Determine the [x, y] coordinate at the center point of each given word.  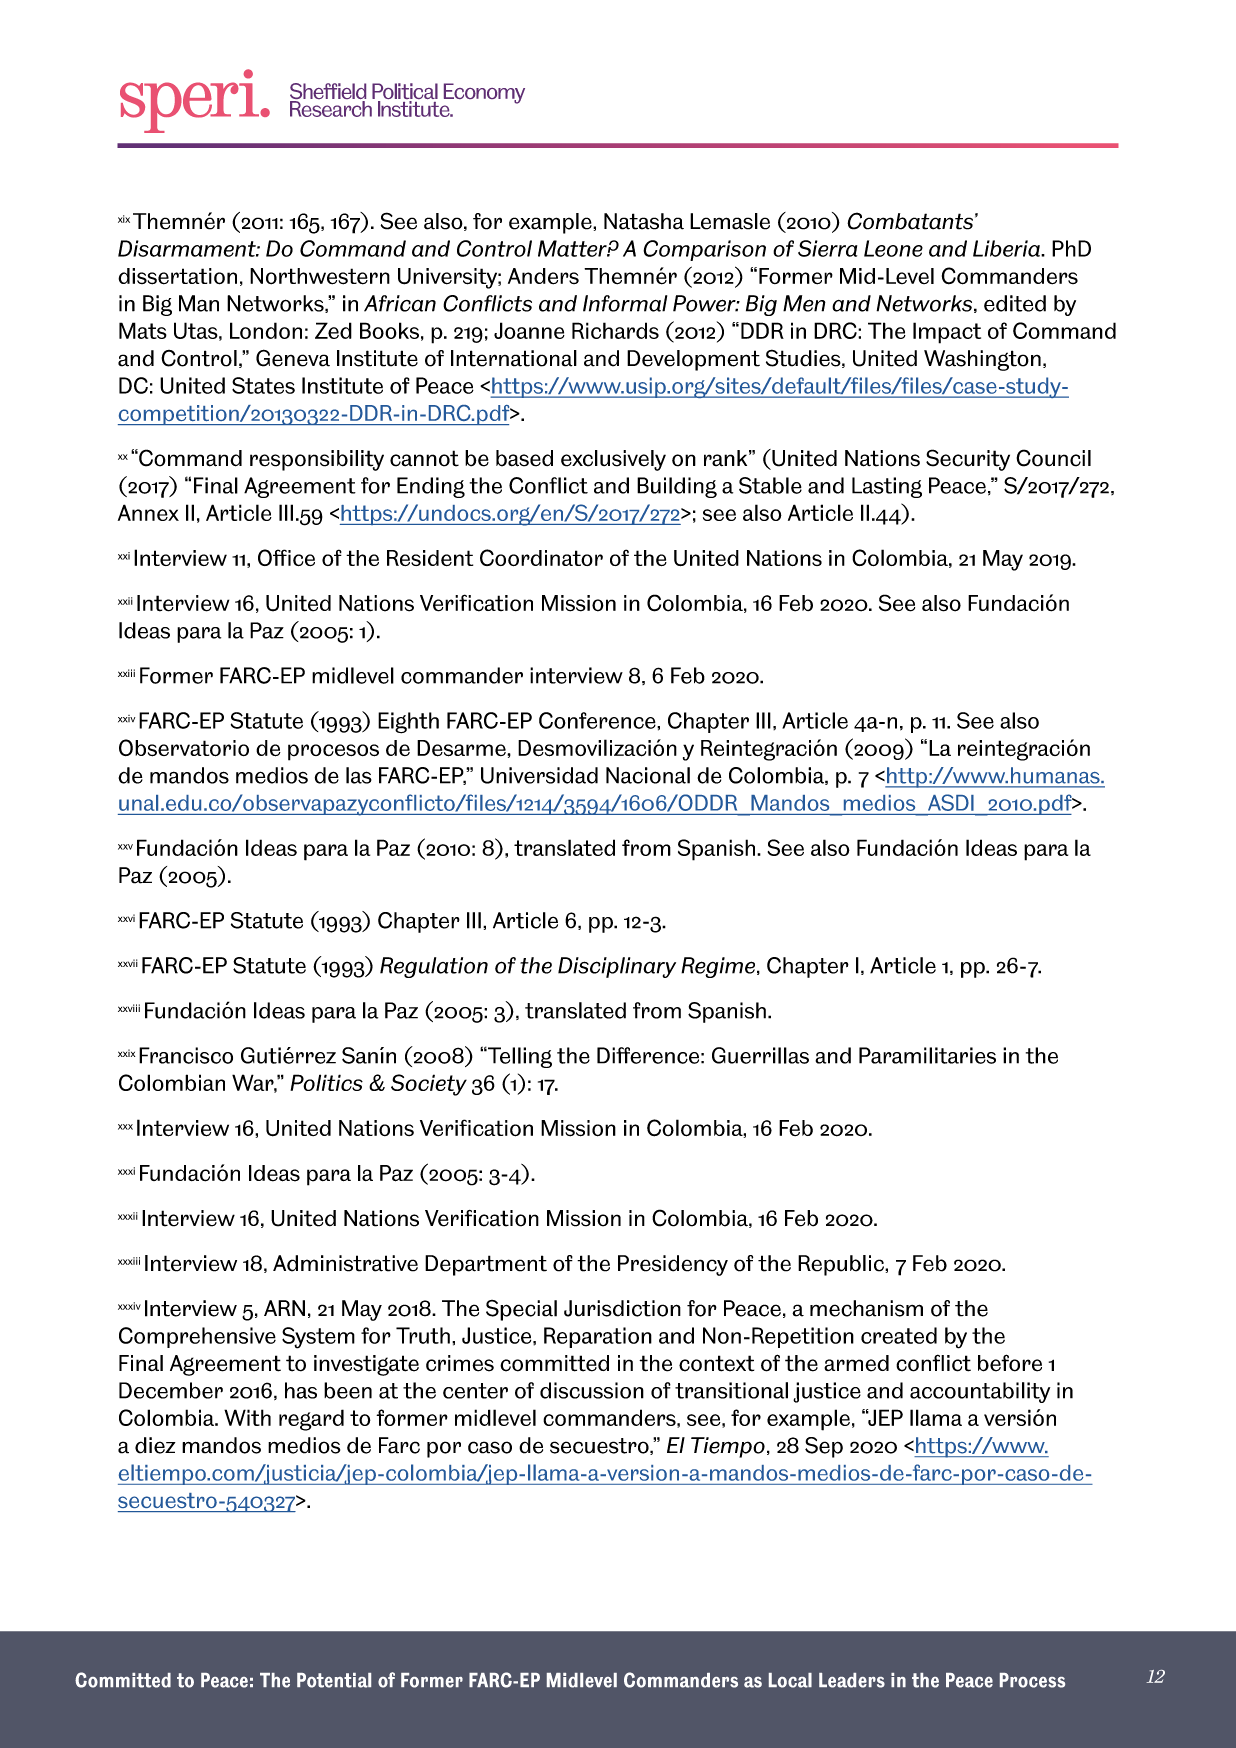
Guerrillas [760, 1055]
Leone [893, 248]
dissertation [177, 276]
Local [790, 1680]
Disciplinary [617, 967]
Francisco [186, 1055]
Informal [625, 303]
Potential [334, 1680]
